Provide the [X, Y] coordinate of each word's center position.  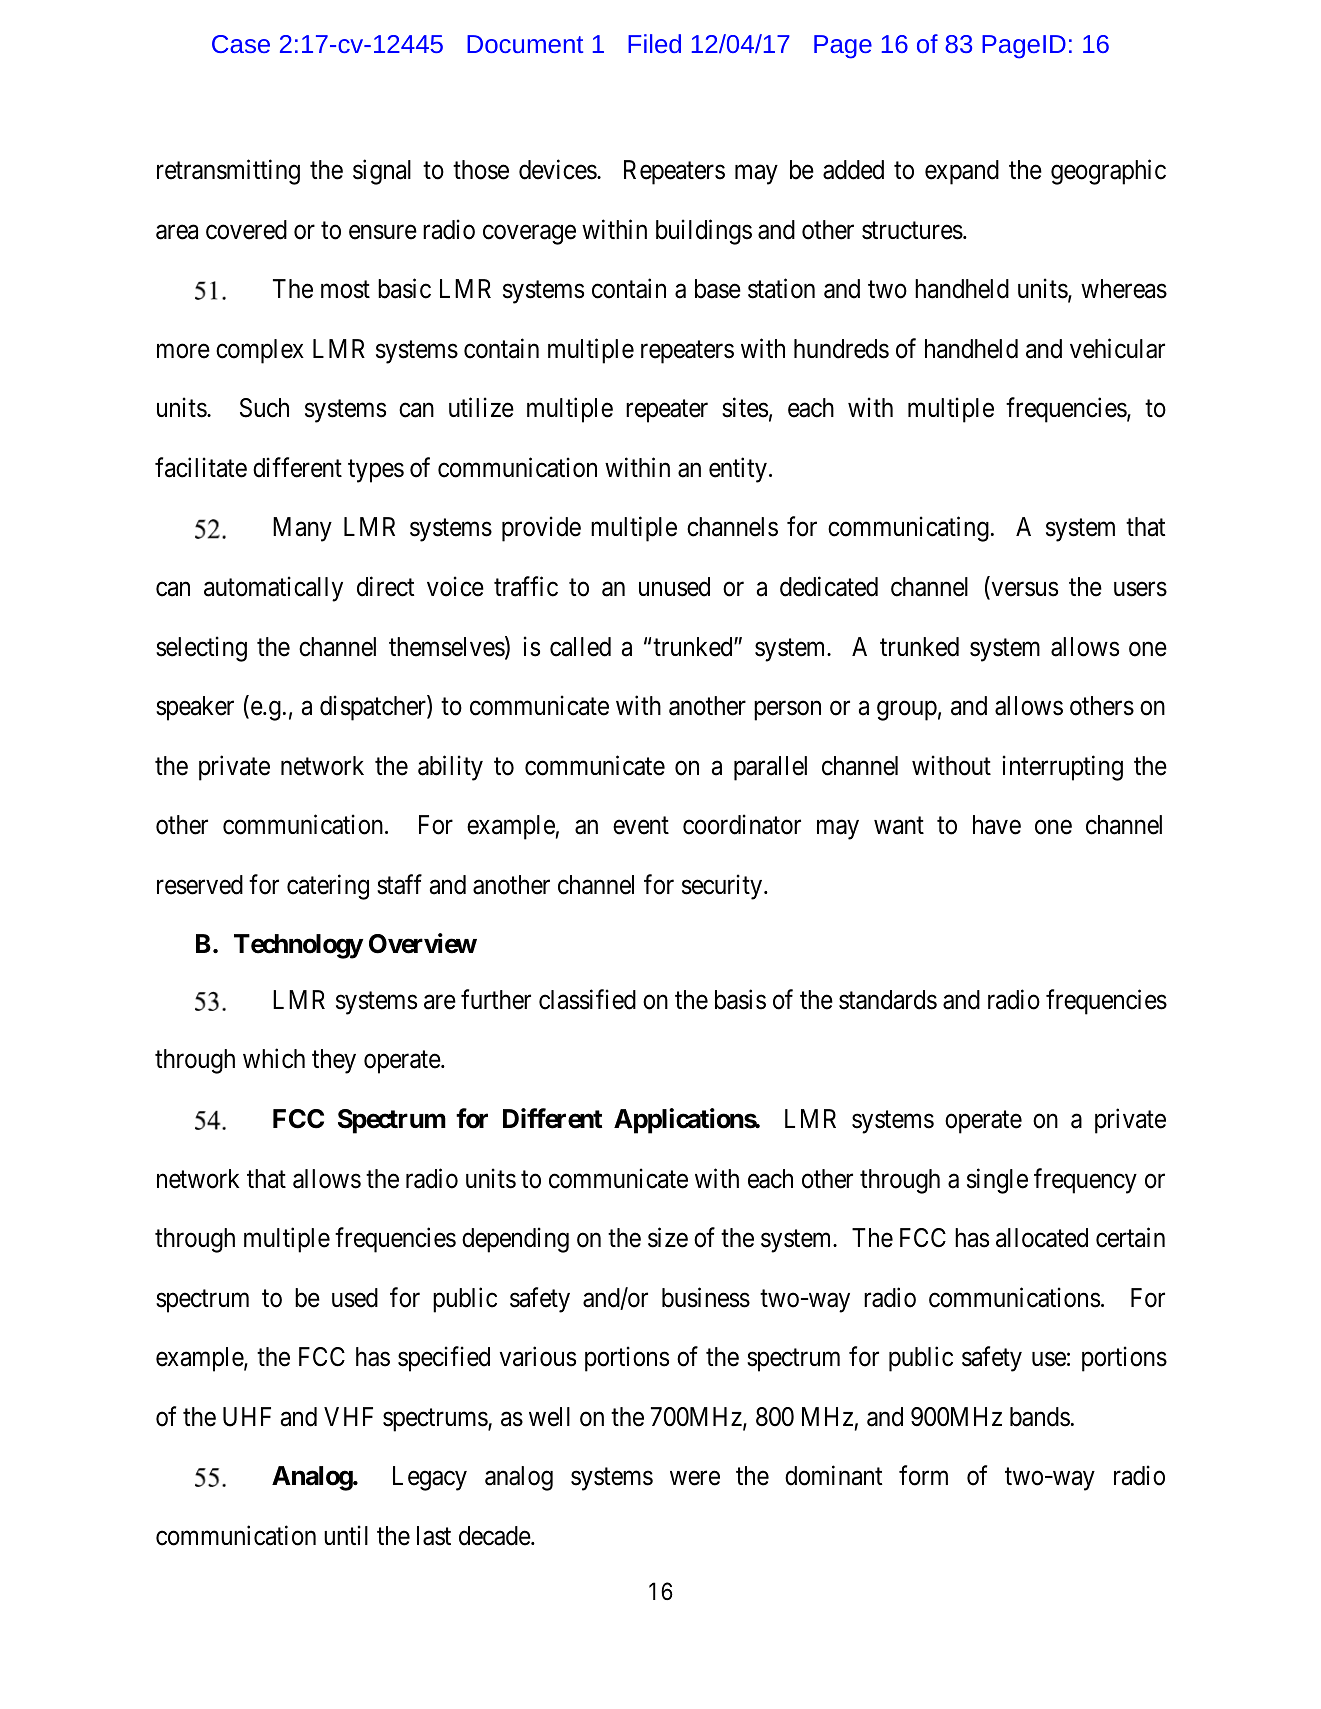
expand [962, 172]
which [274, 1059]
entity [738, 470]
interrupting [1063, 768]
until [346, 1535]
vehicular [1117, 348]
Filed [654, 43]
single [997, 1181]
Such [264, 408]
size [668, 1237]
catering [328, 887]
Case [241, 44]
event [641, 826]
